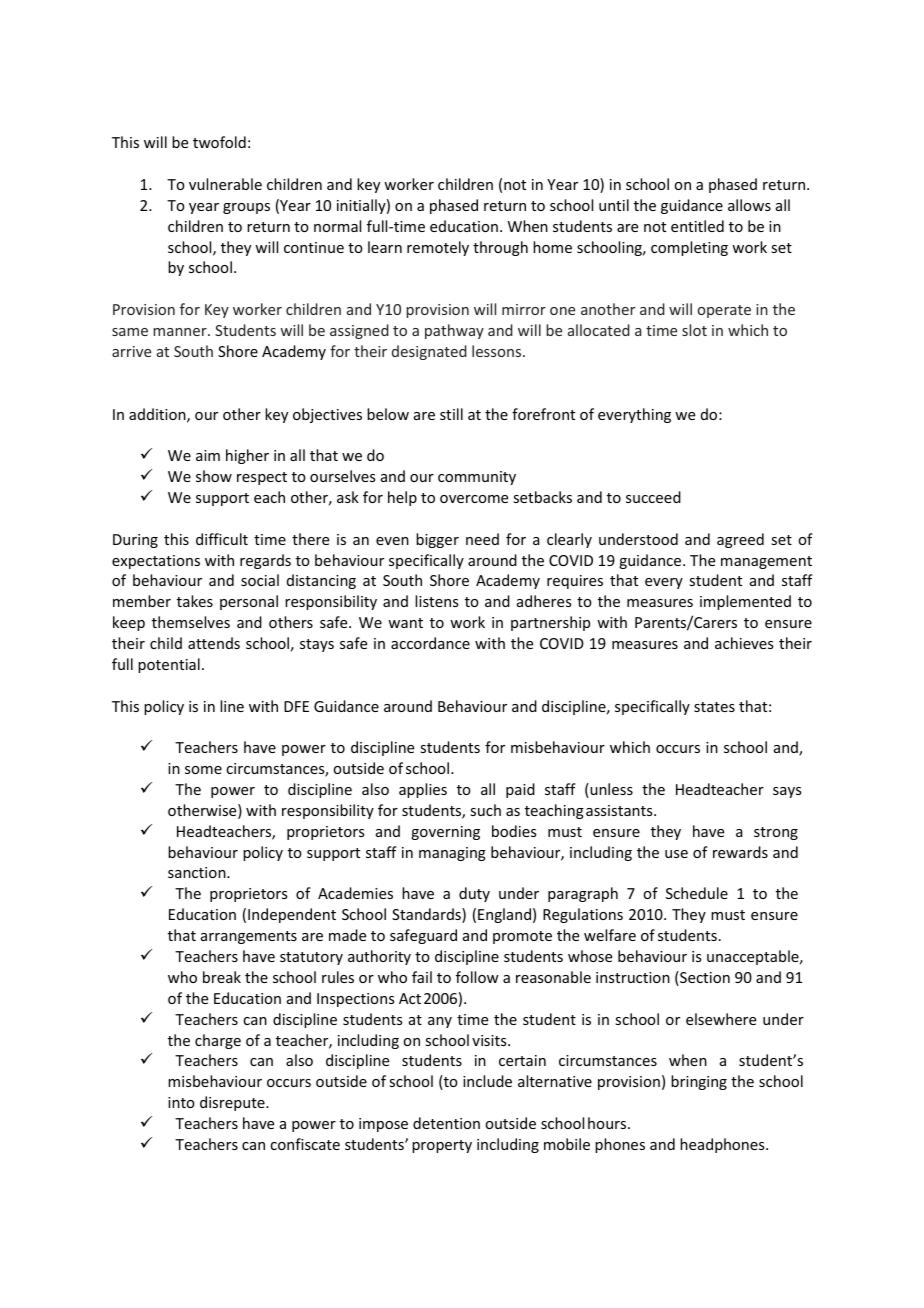 This screenshot has height=1308, width=924. What do you see at coordinates (446, 1123) in the screenshot?
I see `detention` at bounding box center [446, 1123].
